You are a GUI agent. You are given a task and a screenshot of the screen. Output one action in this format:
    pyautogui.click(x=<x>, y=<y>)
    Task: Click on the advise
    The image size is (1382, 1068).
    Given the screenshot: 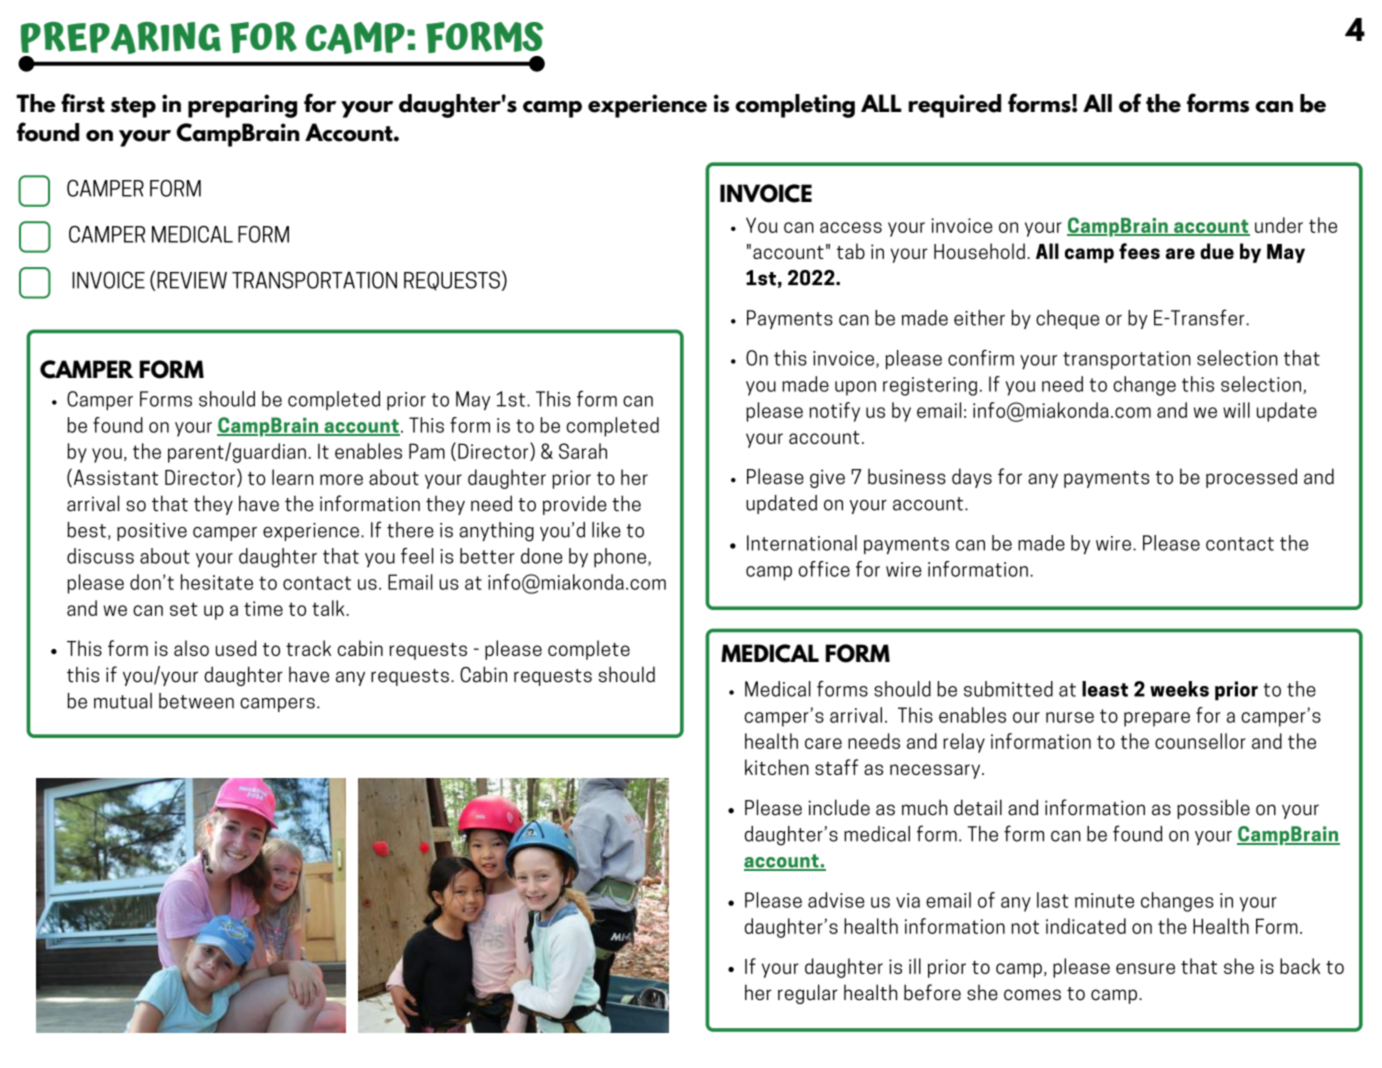 What is the action you would take?
    pyautogui.click(x=836, y=900)
